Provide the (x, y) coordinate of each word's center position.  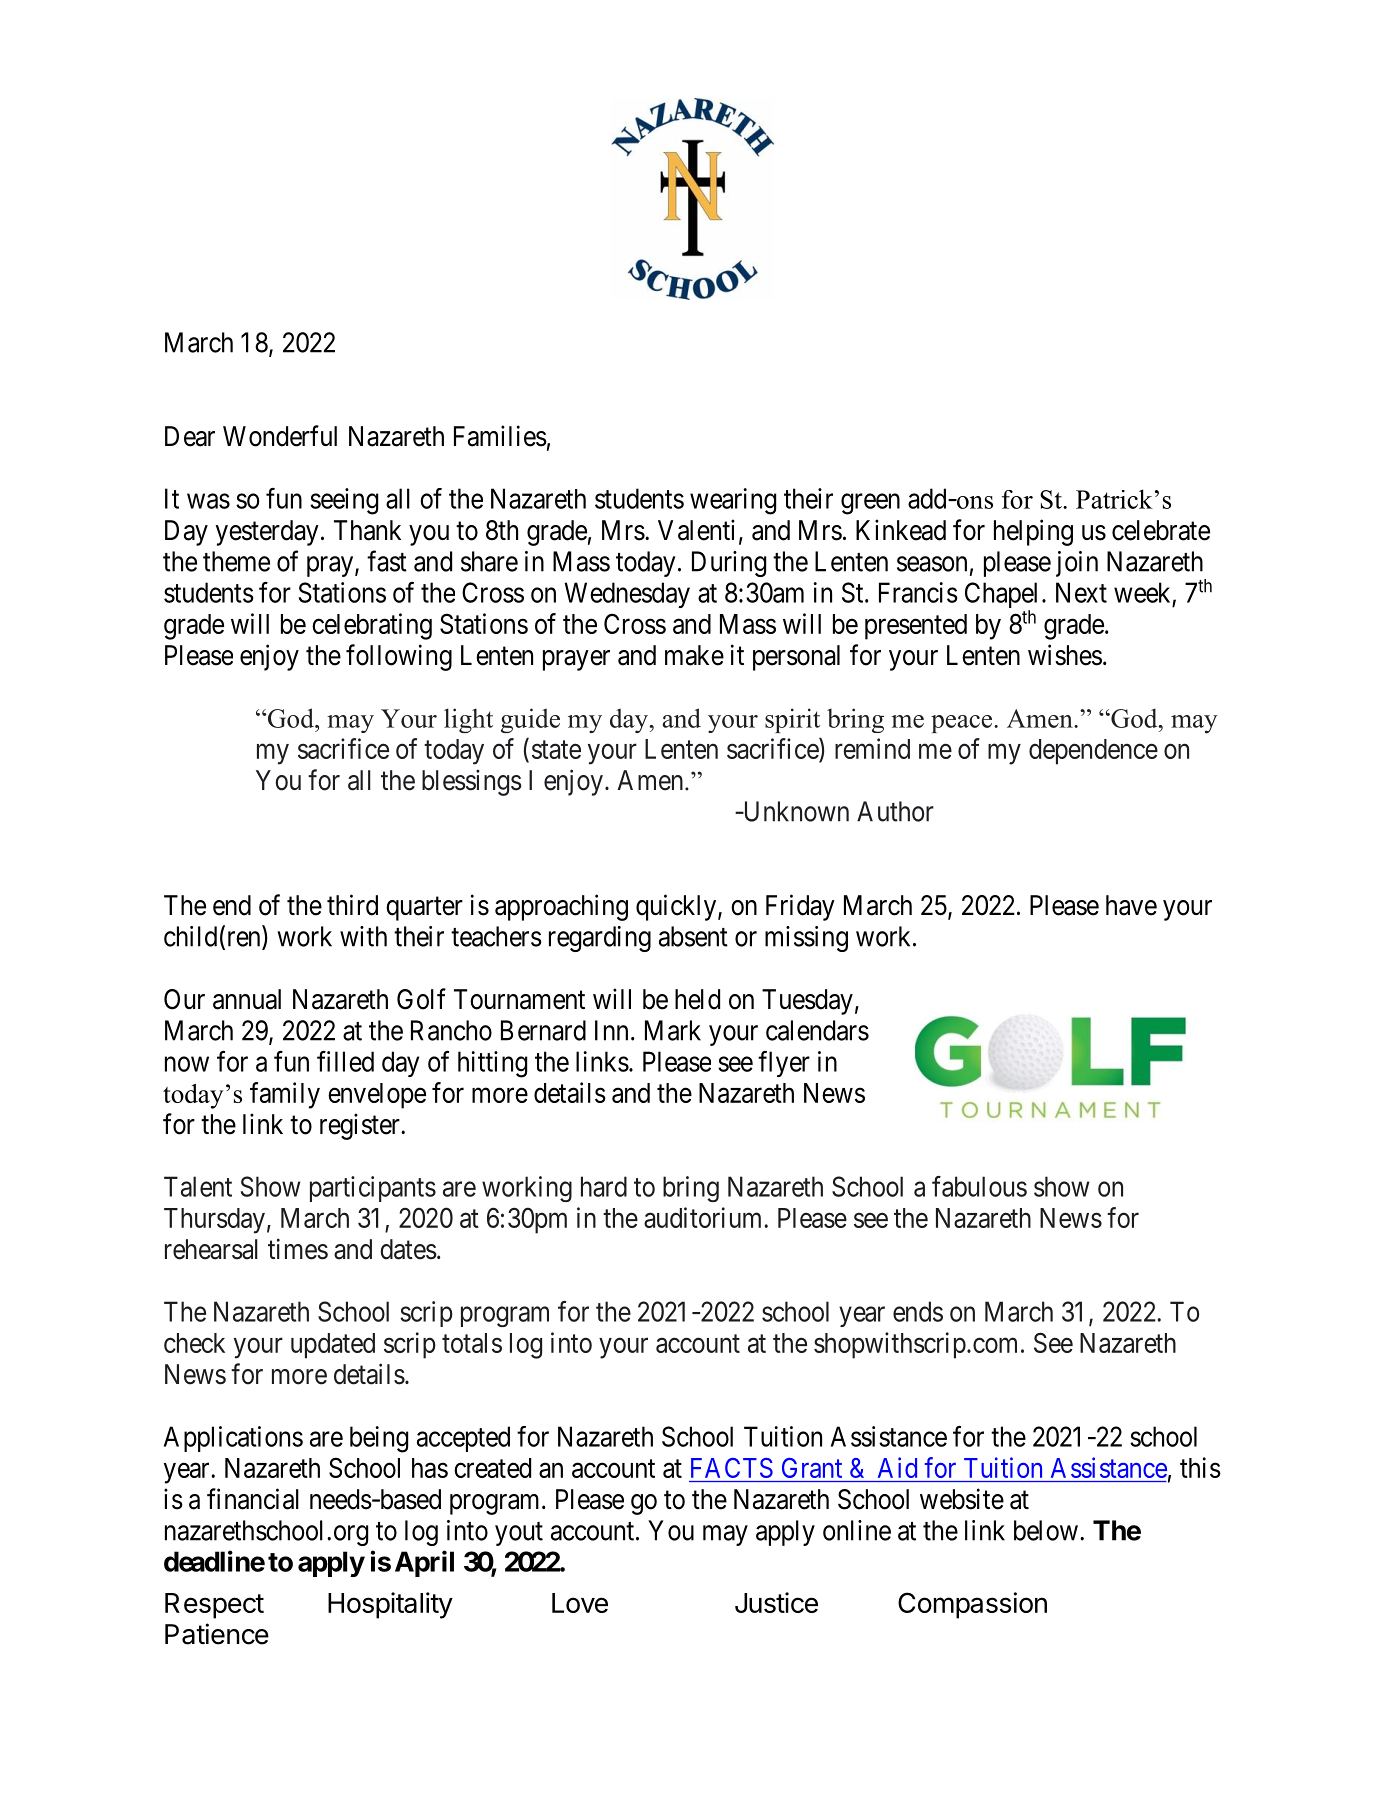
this (1200, 1467)
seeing (344, 501)
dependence (1093, 752)
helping (1033, 532)
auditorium (704, 1217)
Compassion (972, 1605)
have (1131, 905)
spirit (792, 720)
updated (333, 1346)
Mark (673, 1030)
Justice (776, 1602)
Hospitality (390, 1605)
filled (345, 1061)
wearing (733, 501)
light (468, 720)
